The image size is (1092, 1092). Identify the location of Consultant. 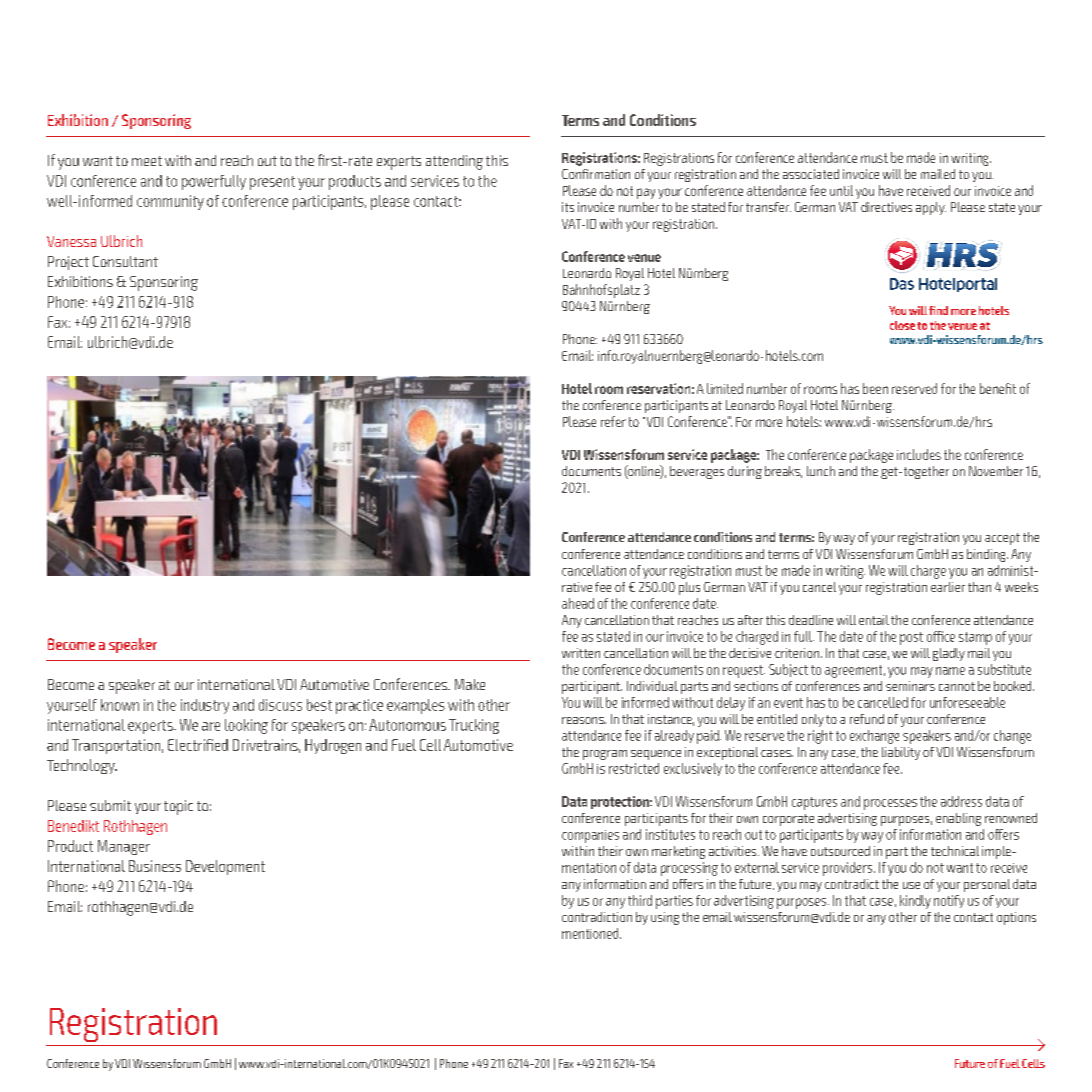
(125, 261).
